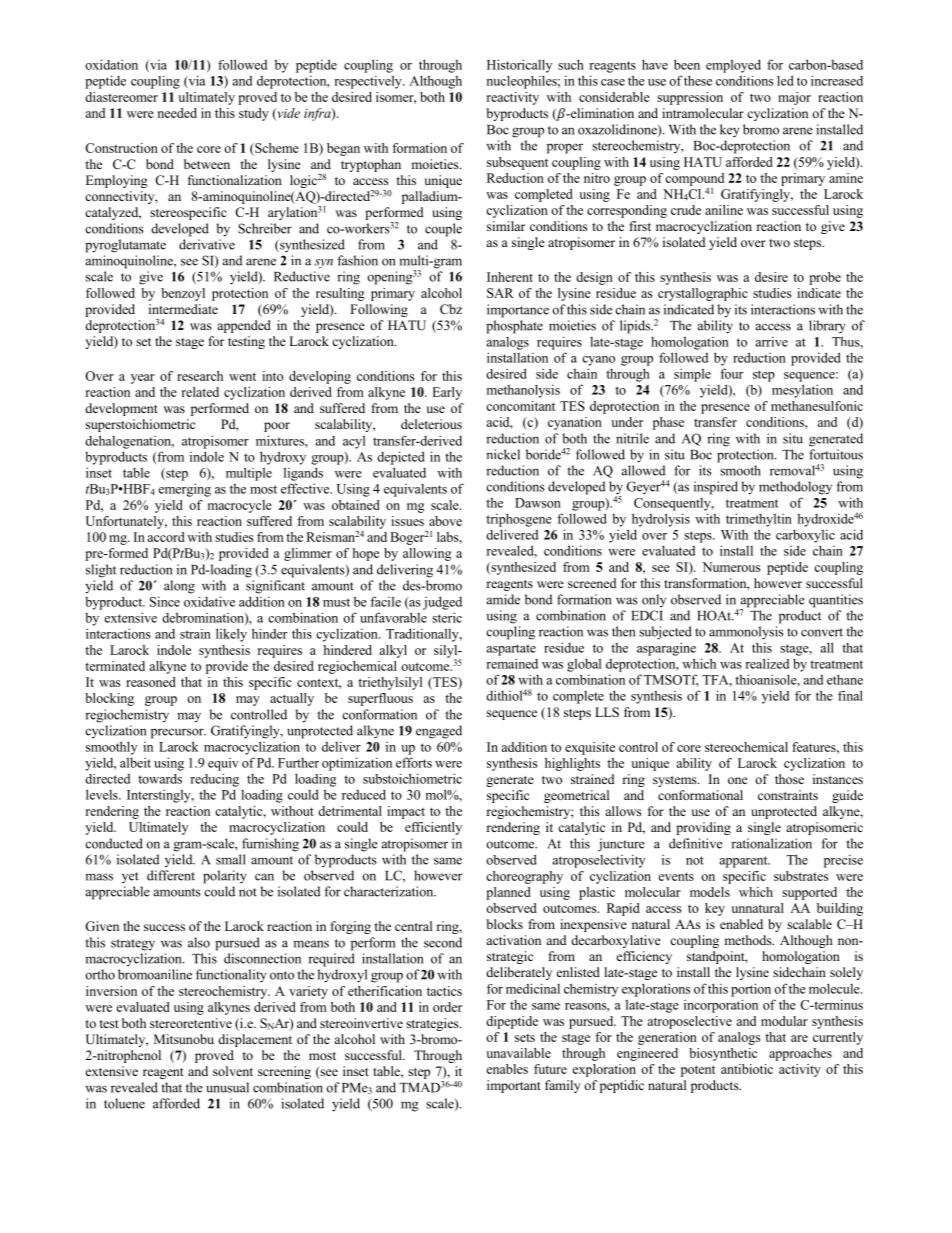 Image resolution: width=952 pixels, height=1233 pixels. Describe the element at coordinates (747, 1069) in the image. I see `antibiotic` at that location.
